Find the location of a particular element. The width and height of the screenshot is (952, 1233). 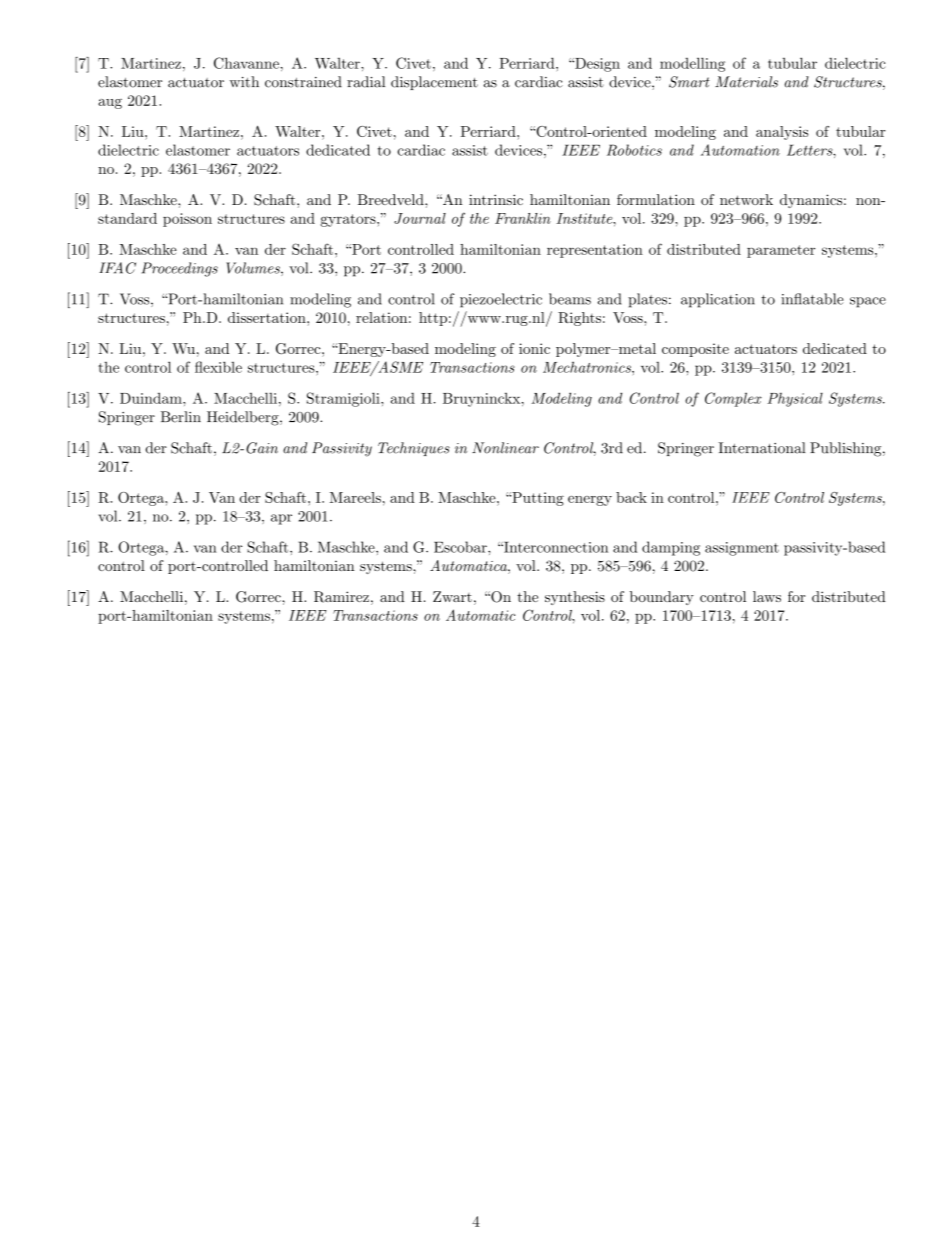

ionic is located at coordinates (534, 348).
